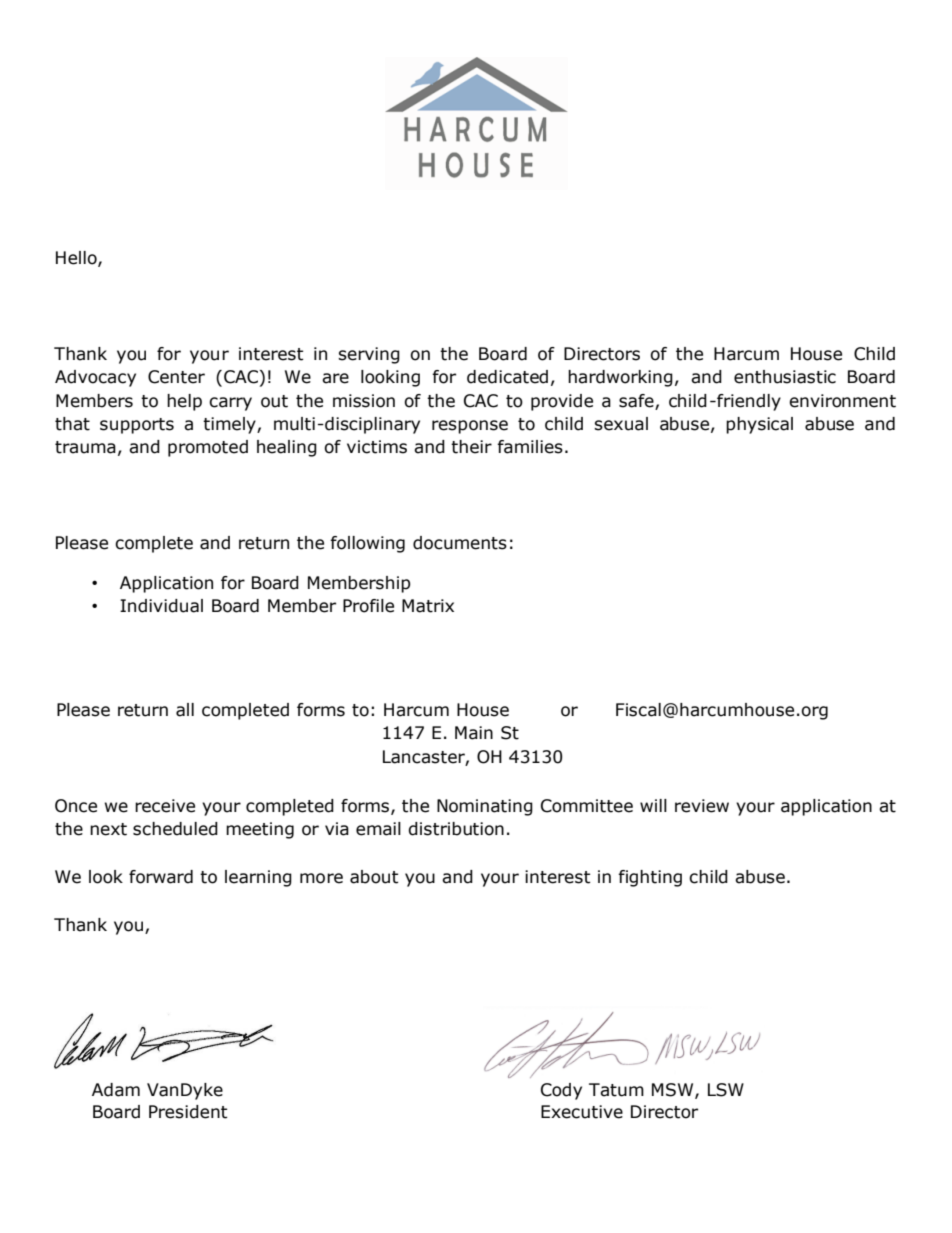 The image size is (952, 1233). Describe the element at coordinates (561, 1091) in the document. I see `Cody` at that location.
